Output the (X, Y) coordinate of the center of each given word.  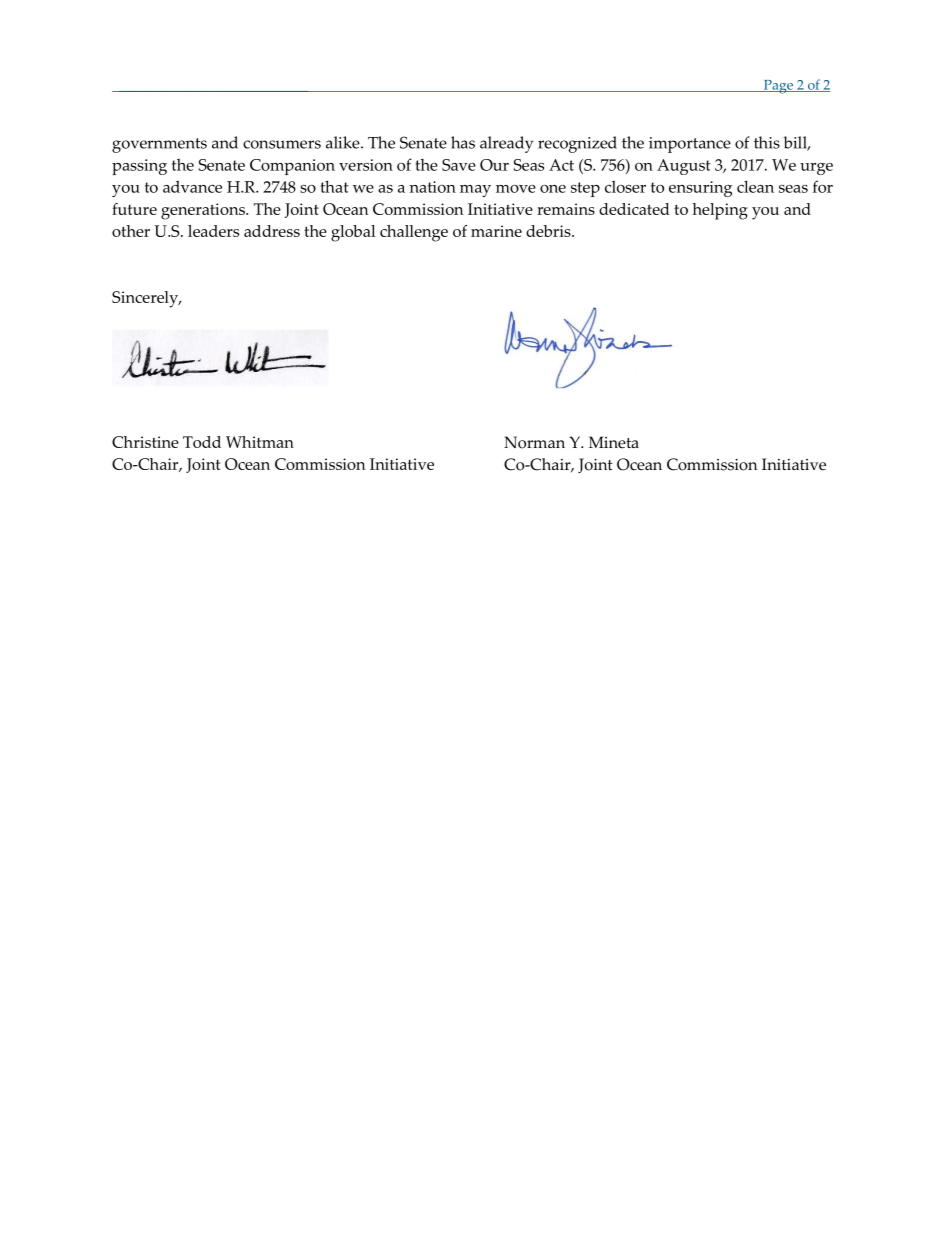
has (463, 142)
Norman (534, 442)
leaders (213, 231)
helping (720, 211)
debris (549, 231)
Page (778, 87)
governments (159, 145)
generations (204, 211)
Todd (202, 442)
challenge (414, 233)
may (475, 191)
